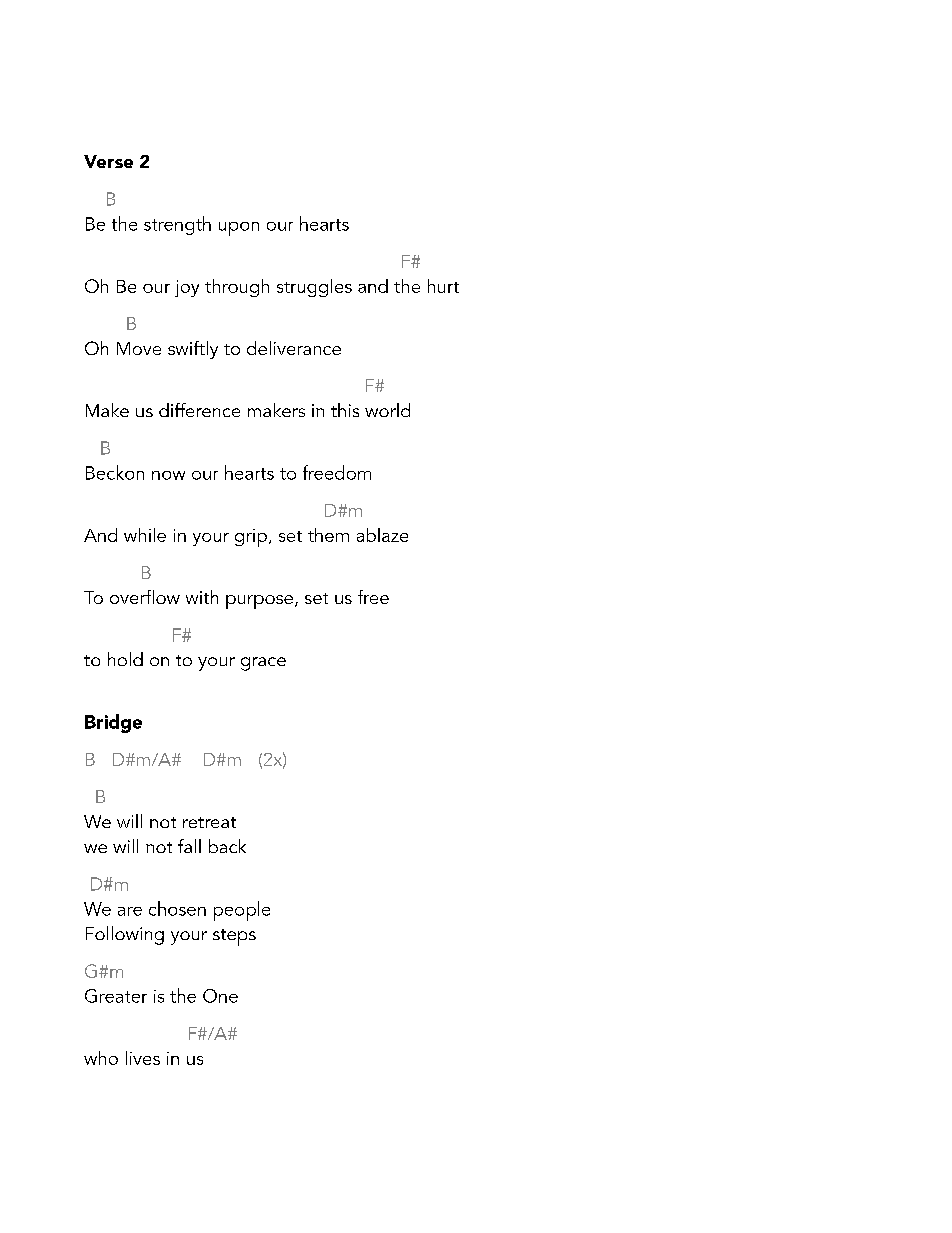  I want to click on purpose, so click(259, 602).
